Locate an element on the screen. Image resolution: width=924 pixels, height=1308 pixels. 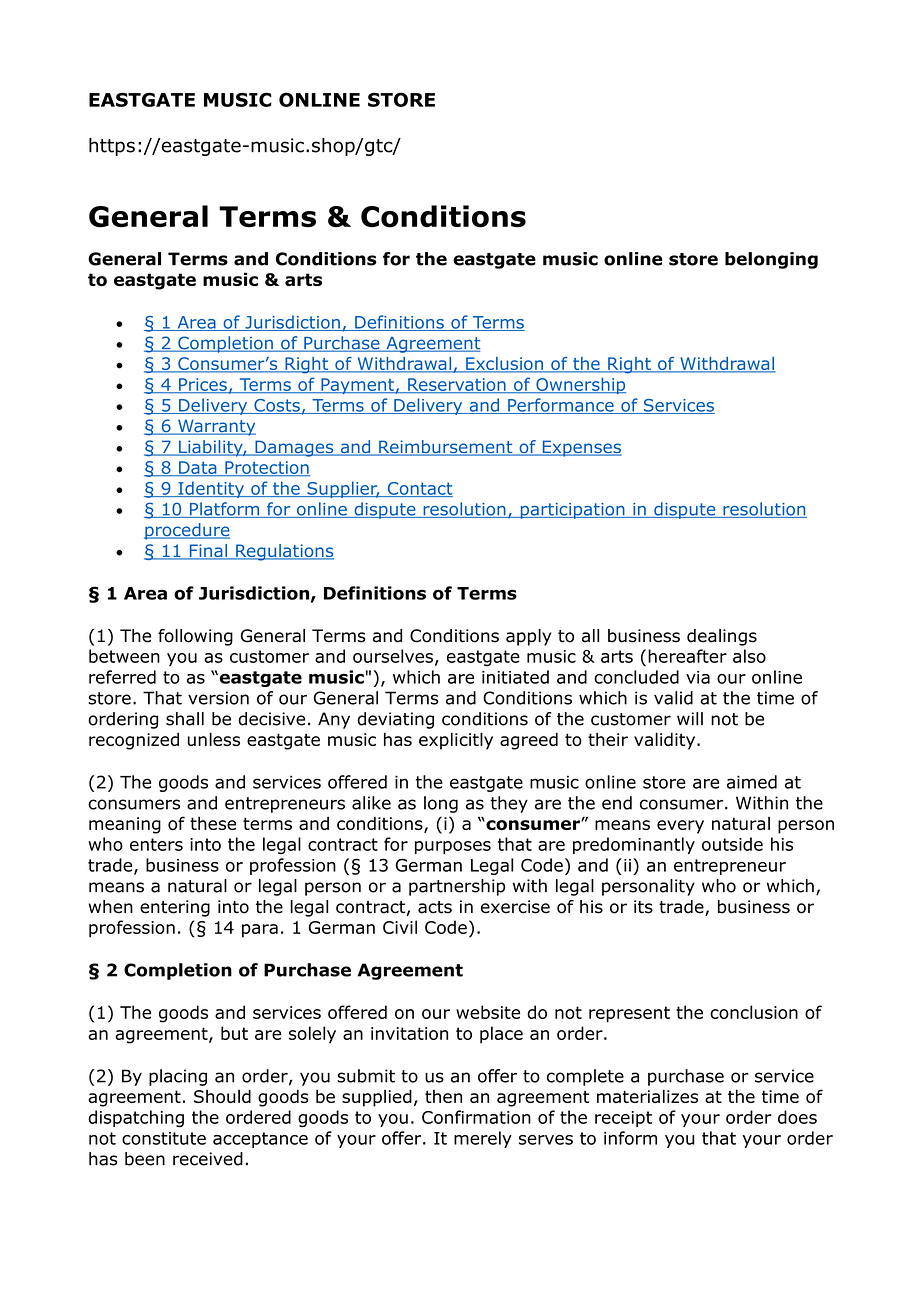
outside is located at coordinates (732, 844).
